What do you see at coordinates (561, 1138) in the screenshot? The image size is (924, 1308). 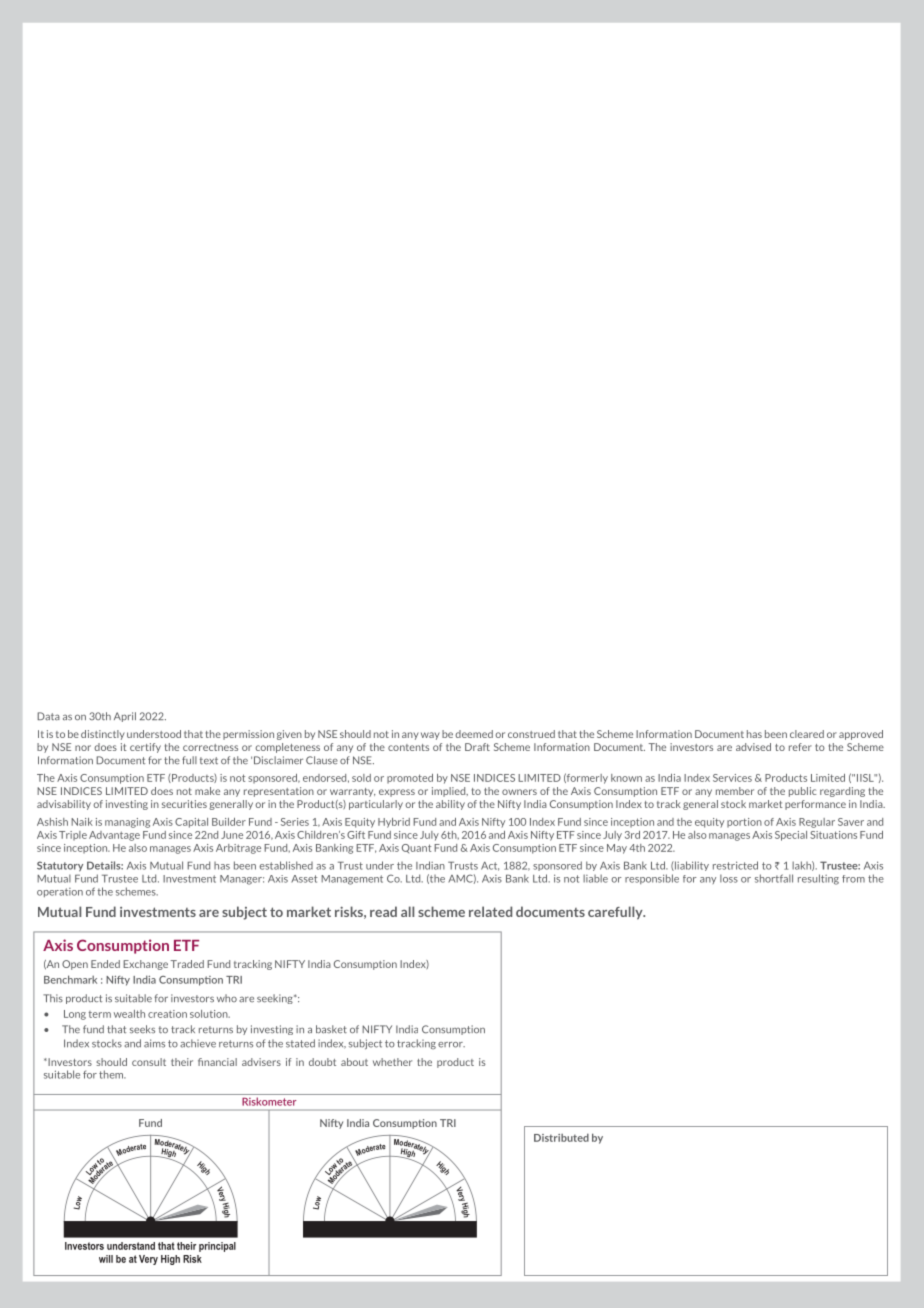 I see `Distributed` at bounding box center [561, 1138].
